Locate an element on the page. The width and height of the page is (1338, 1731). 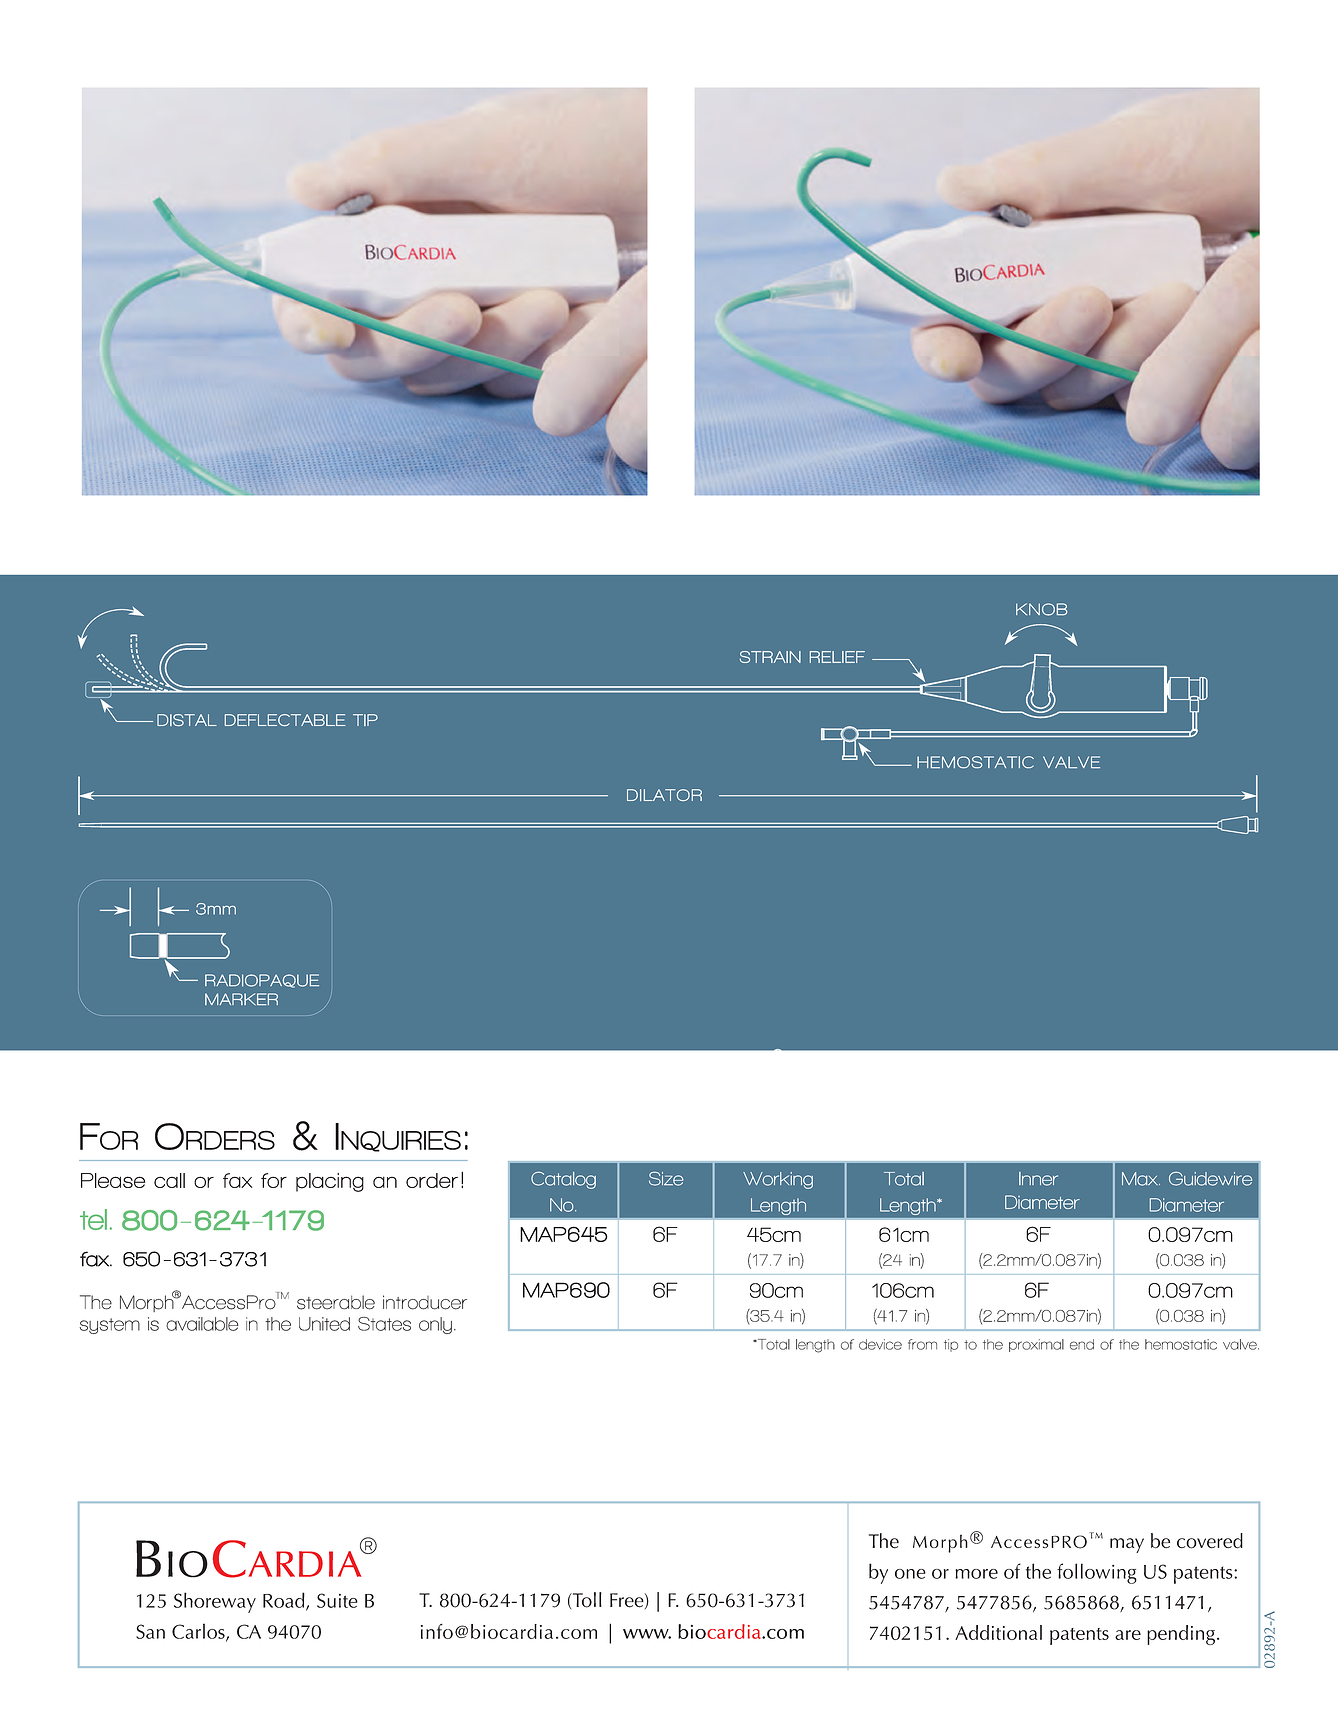
DILATOR is located at coordinates (664, 795).
